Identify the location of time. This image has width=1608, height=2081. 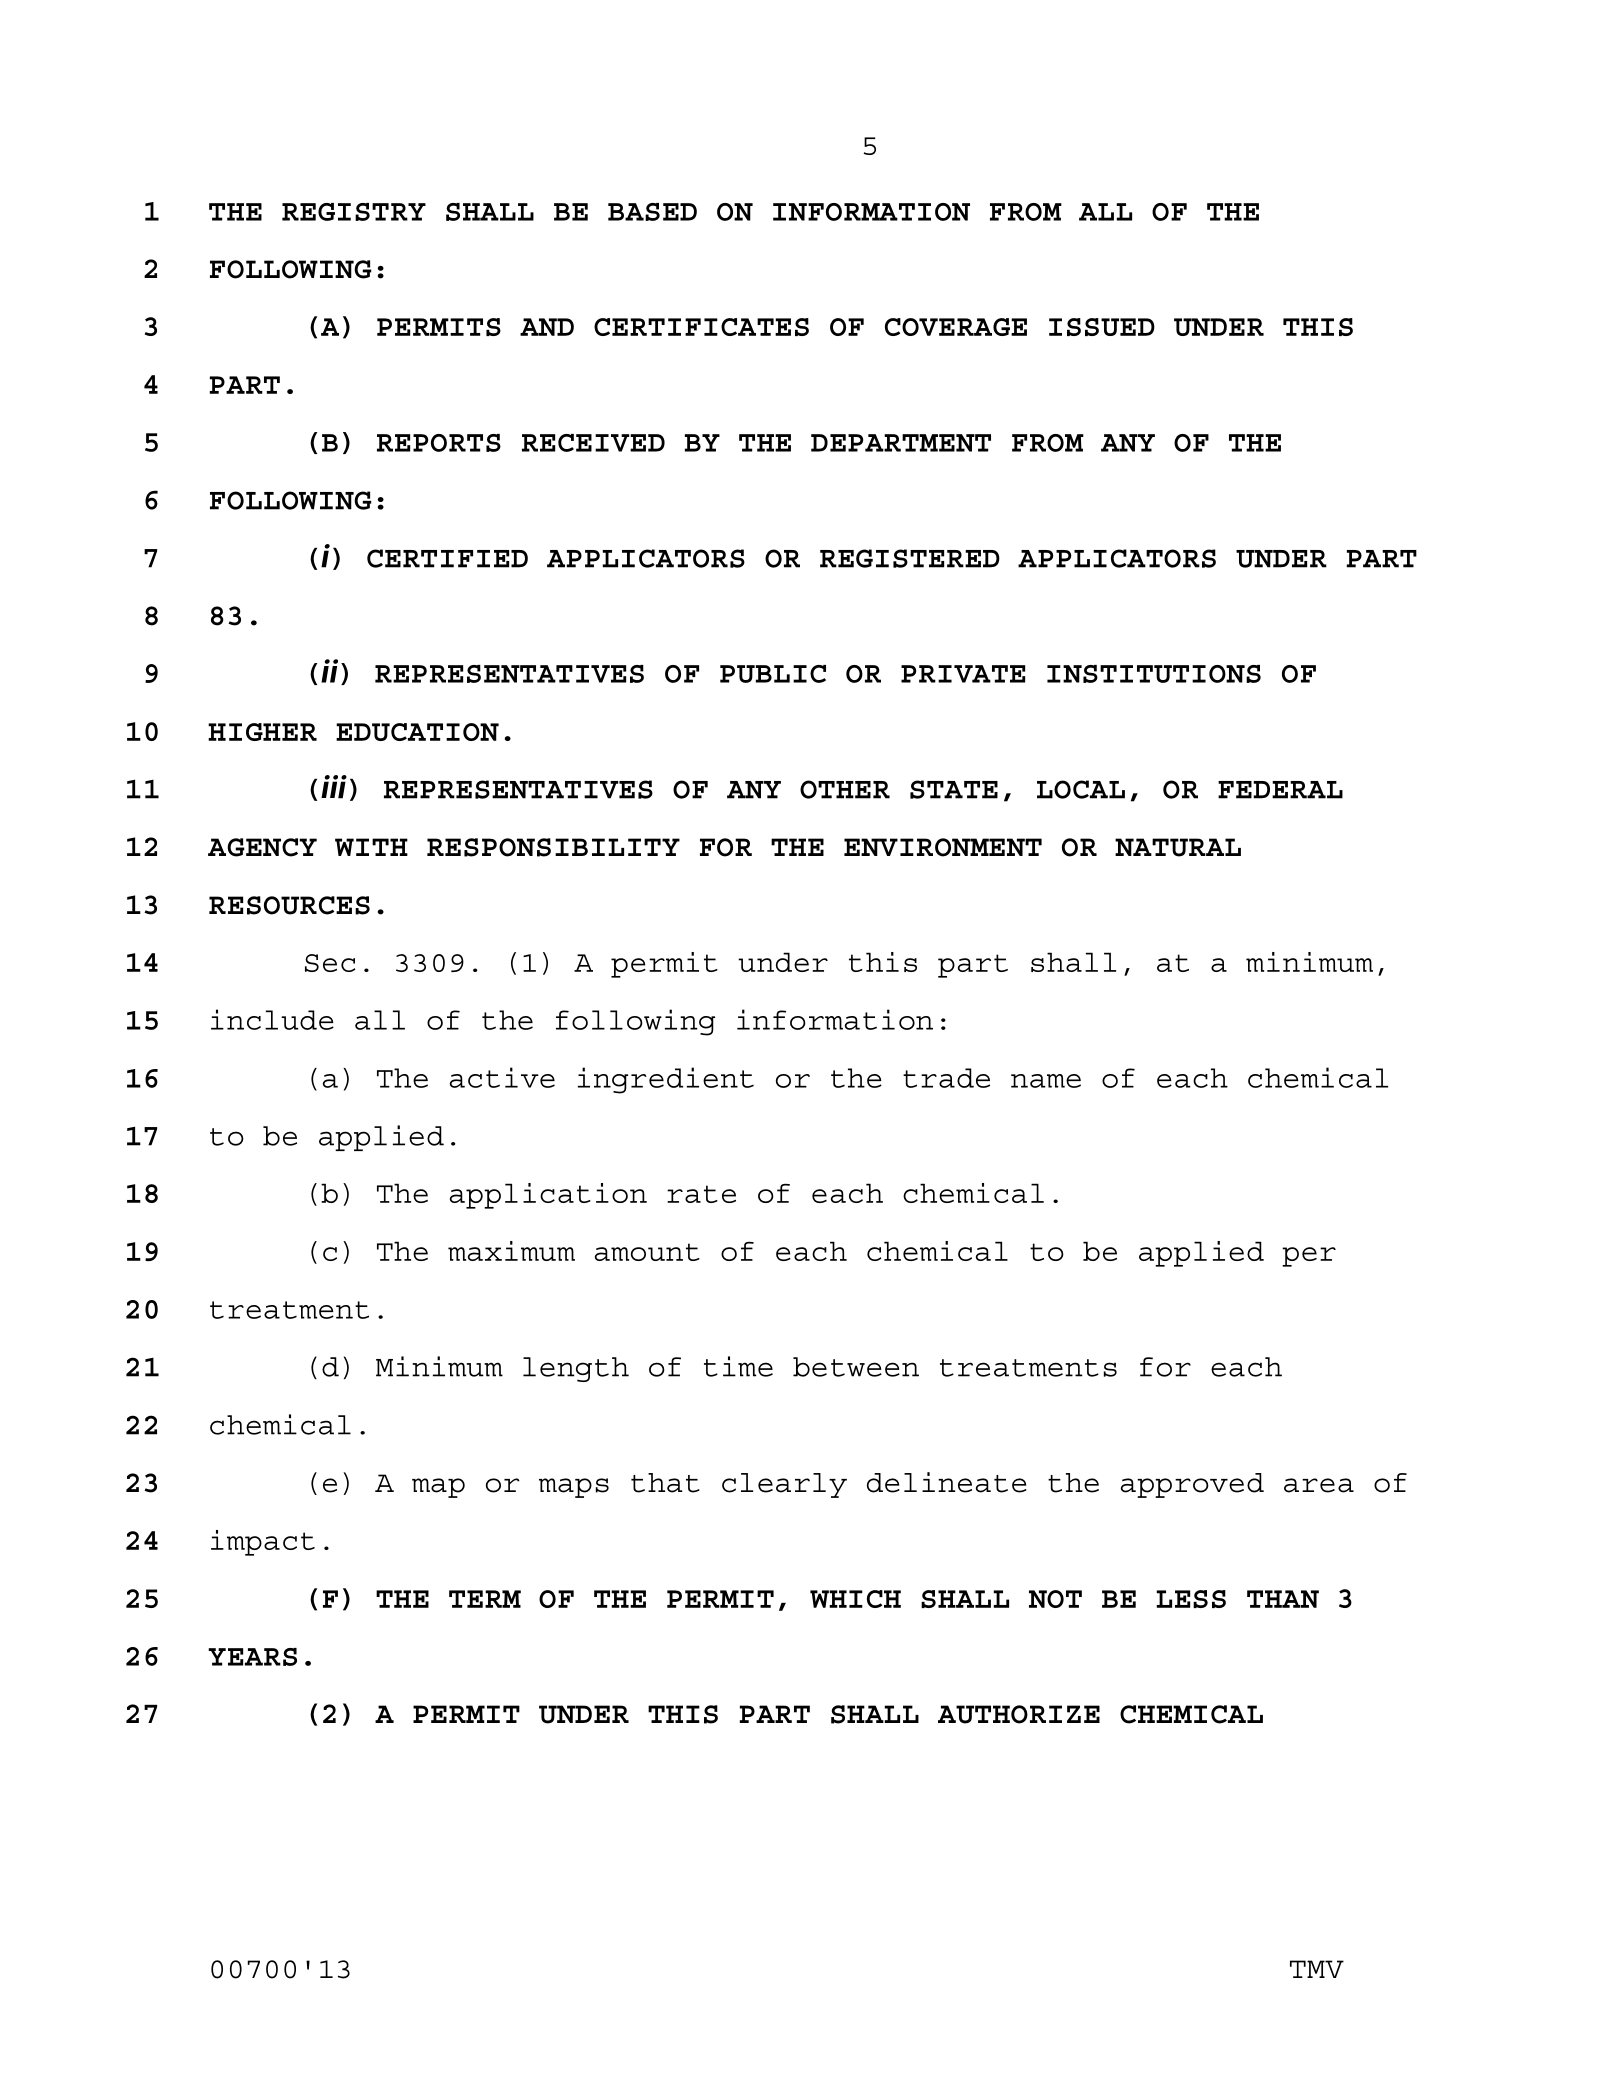
(738, 1366).
